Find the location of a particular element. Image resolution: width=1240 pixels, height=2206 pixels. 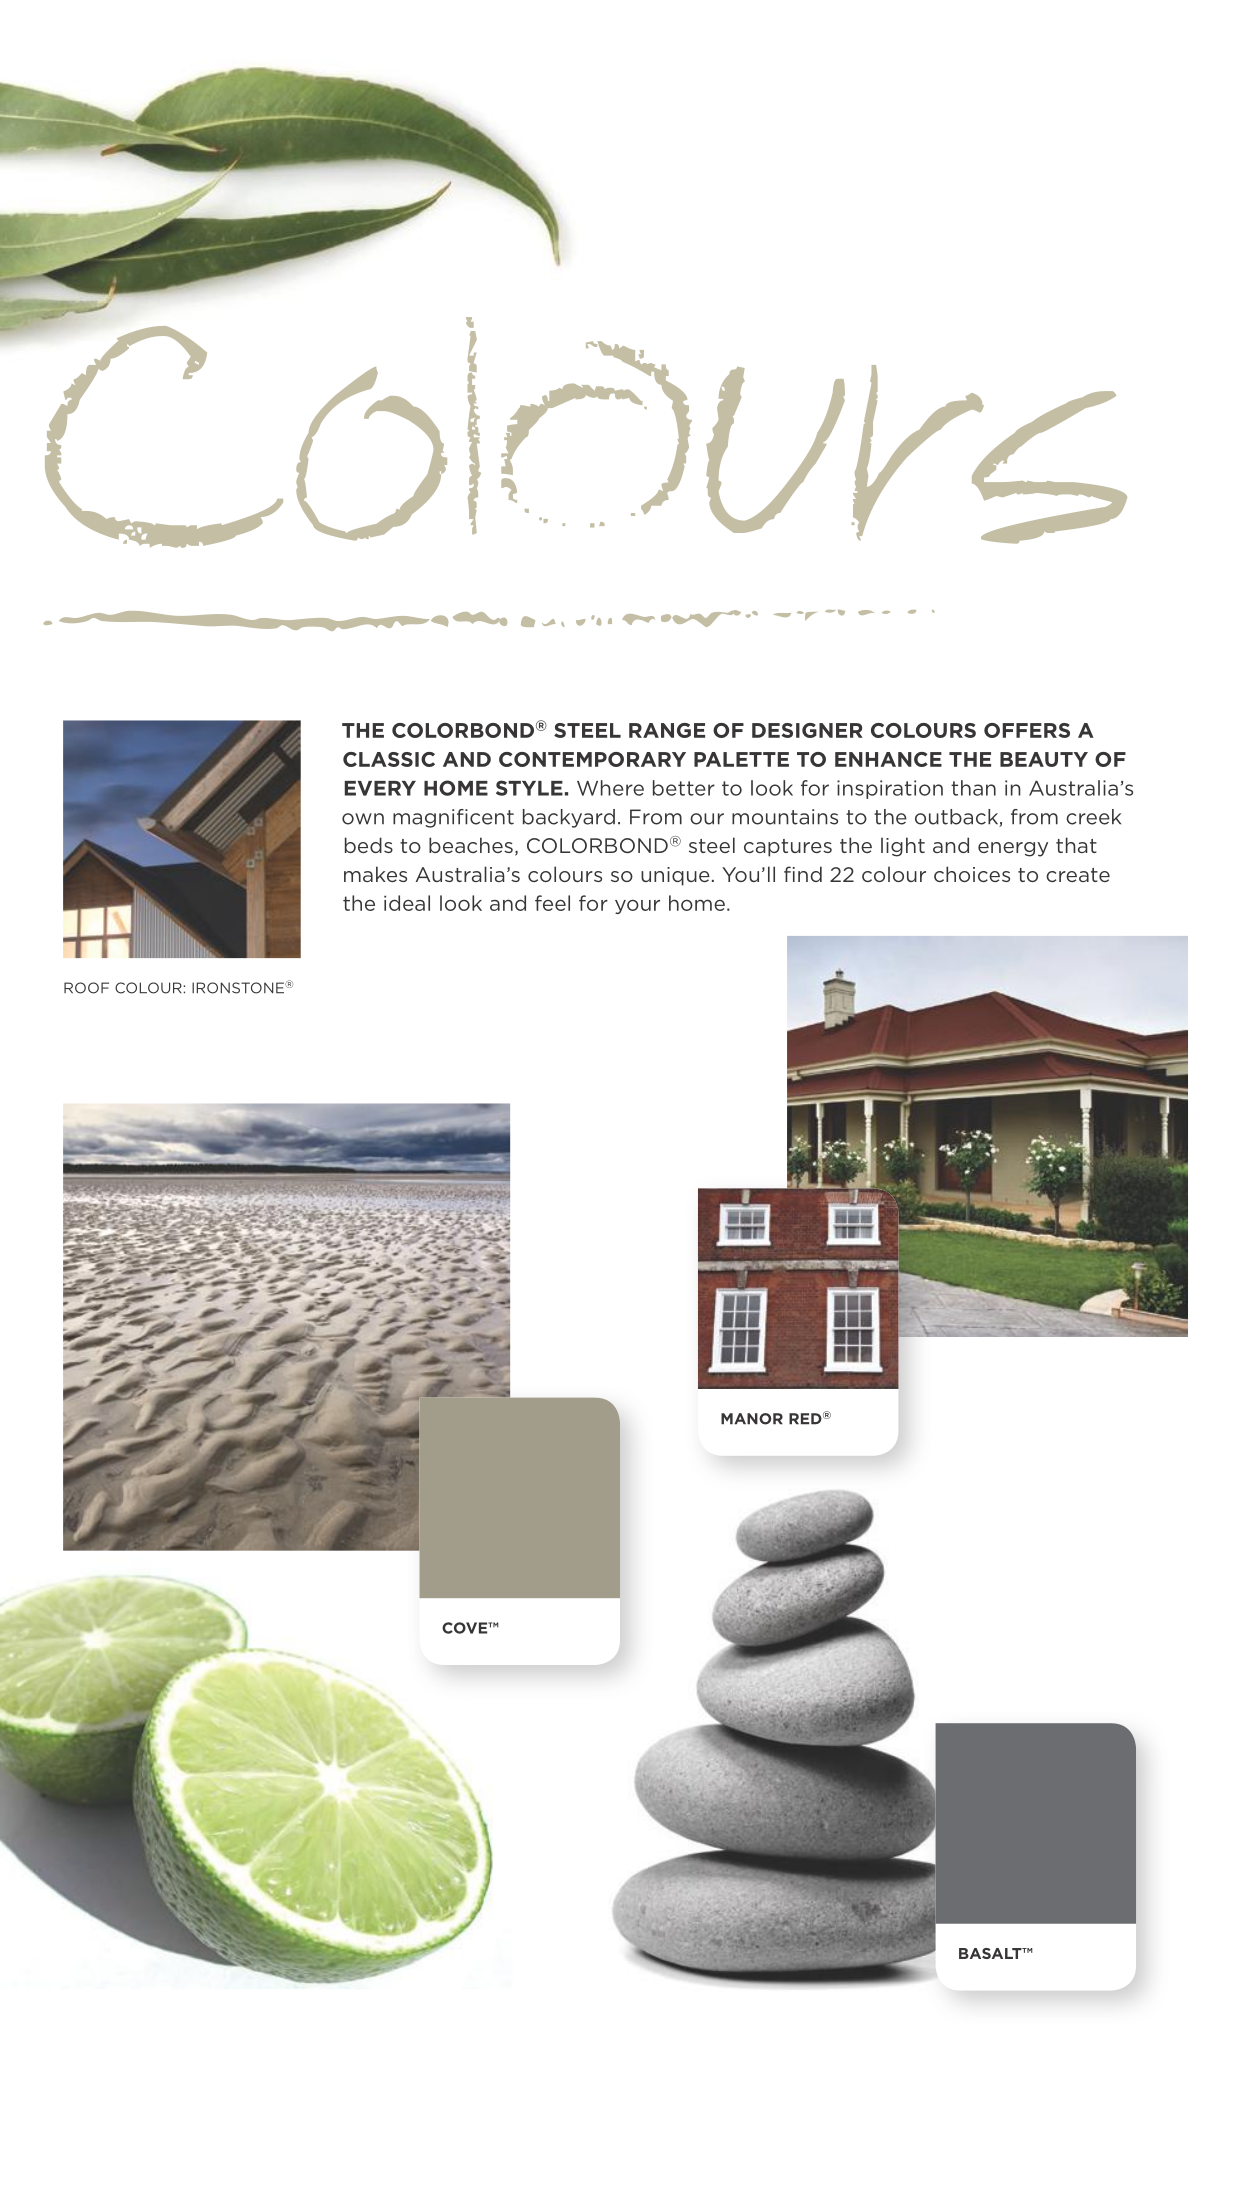

COVE is located at coordinates (466, 1628).
